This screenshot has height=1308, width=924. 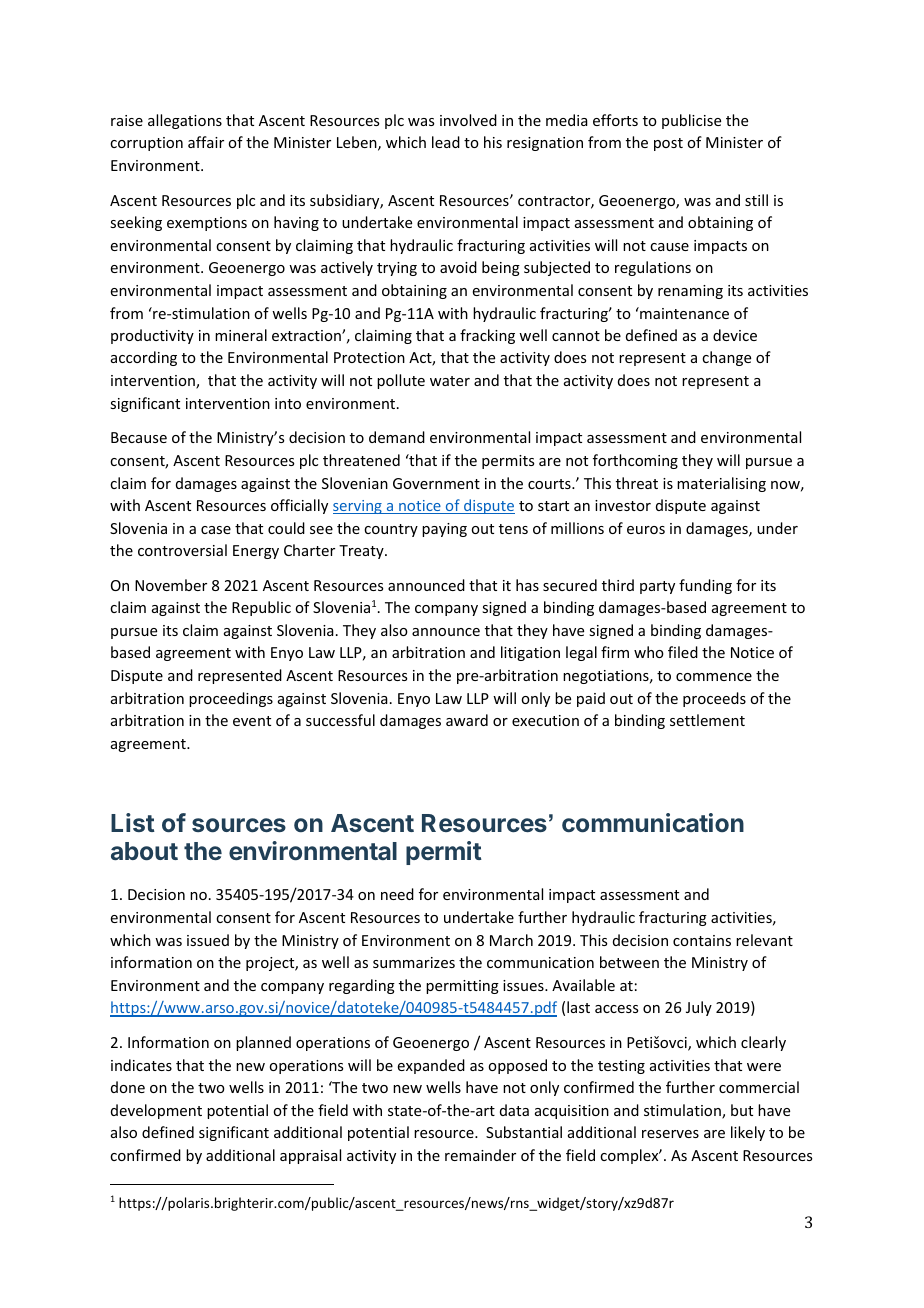 What do you see at coordinates (668, 144) in the screenshot?
I see `post` at bounding box center [668, 144].
